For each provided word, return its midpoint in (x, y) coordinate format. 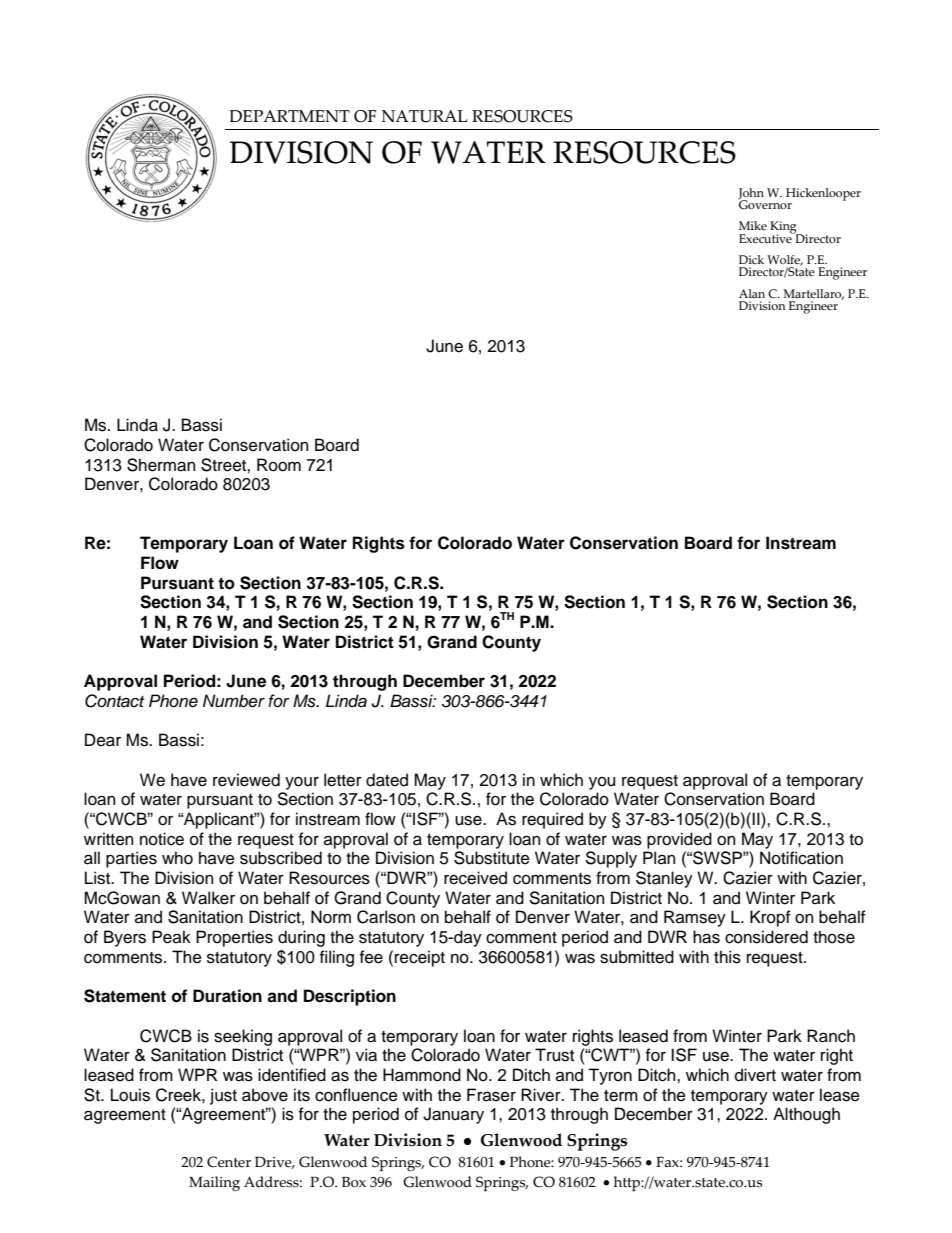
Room (279, 465)
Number (234, 701)
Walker (208, 898)
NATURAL (425, 116)
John (751, 194)
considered (766, 937)
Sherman (161, 465)
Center (229, 1162)
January (453, 1115)
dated (387, 780)
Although (806, 1115)
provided (679, 840)
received (475, 878)
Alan (752, 293)
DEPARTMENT (289, 116)
